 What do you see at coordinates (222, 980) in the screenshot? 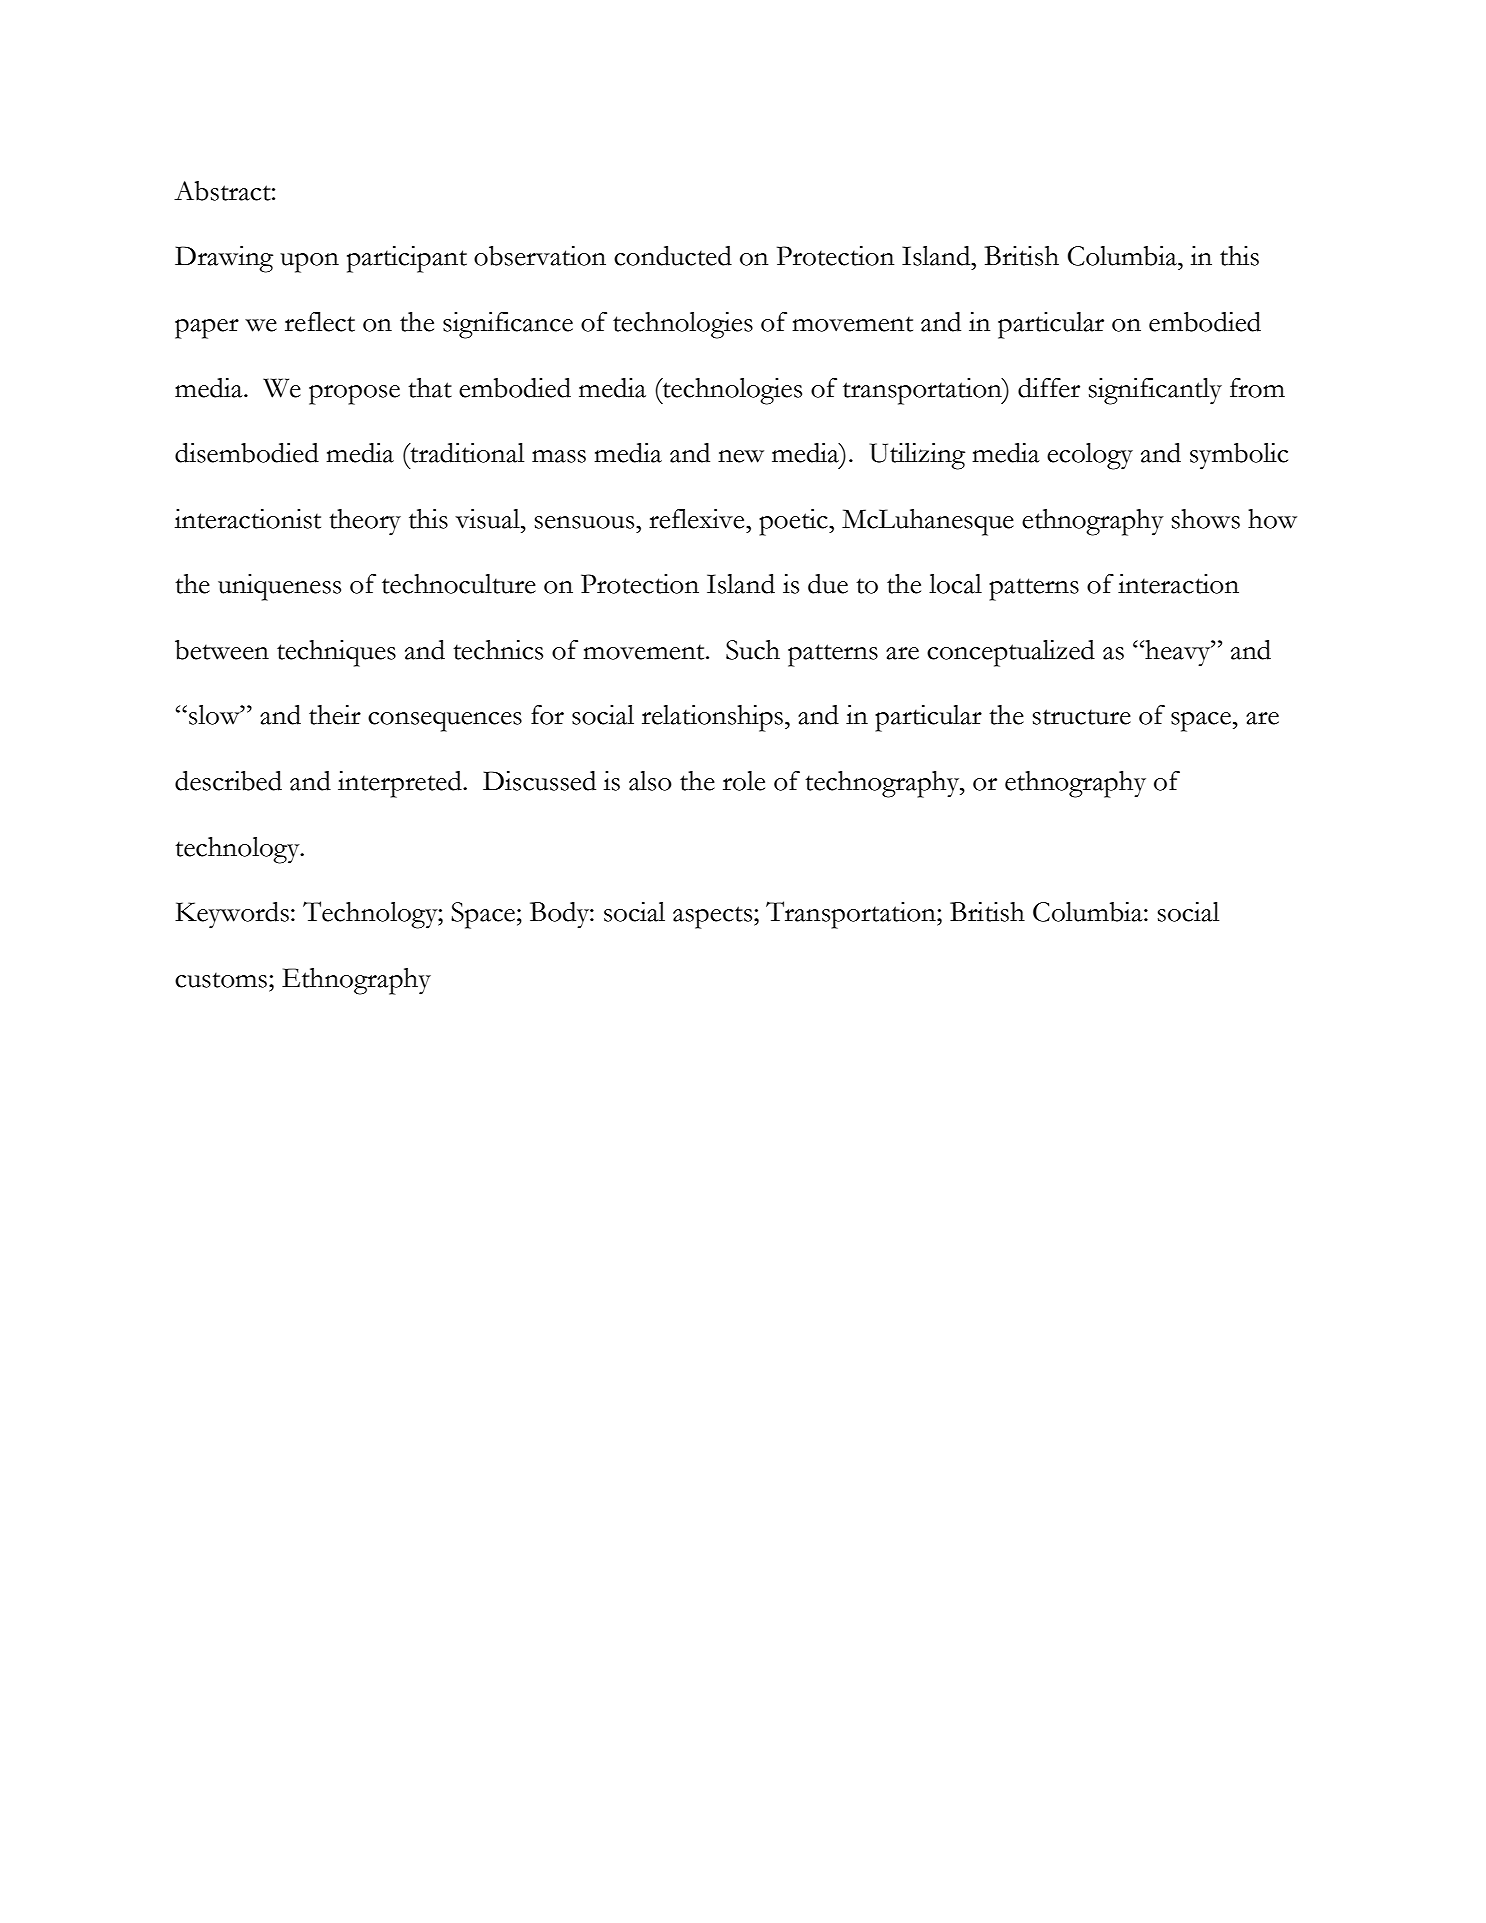
I see `customs` at bounding box center [222, 980].
